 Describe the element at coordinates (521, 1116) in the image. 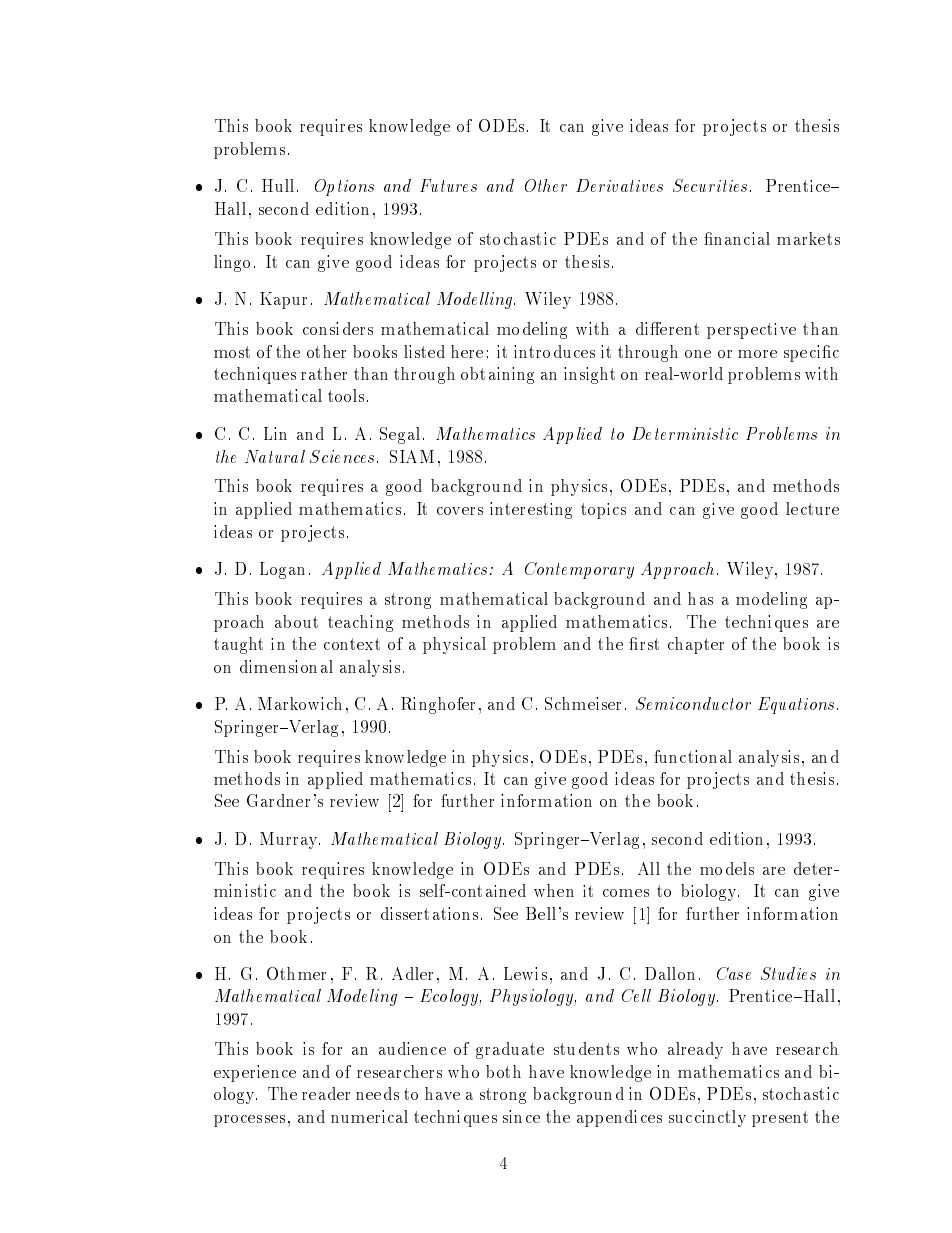

I see `since` at that location.
